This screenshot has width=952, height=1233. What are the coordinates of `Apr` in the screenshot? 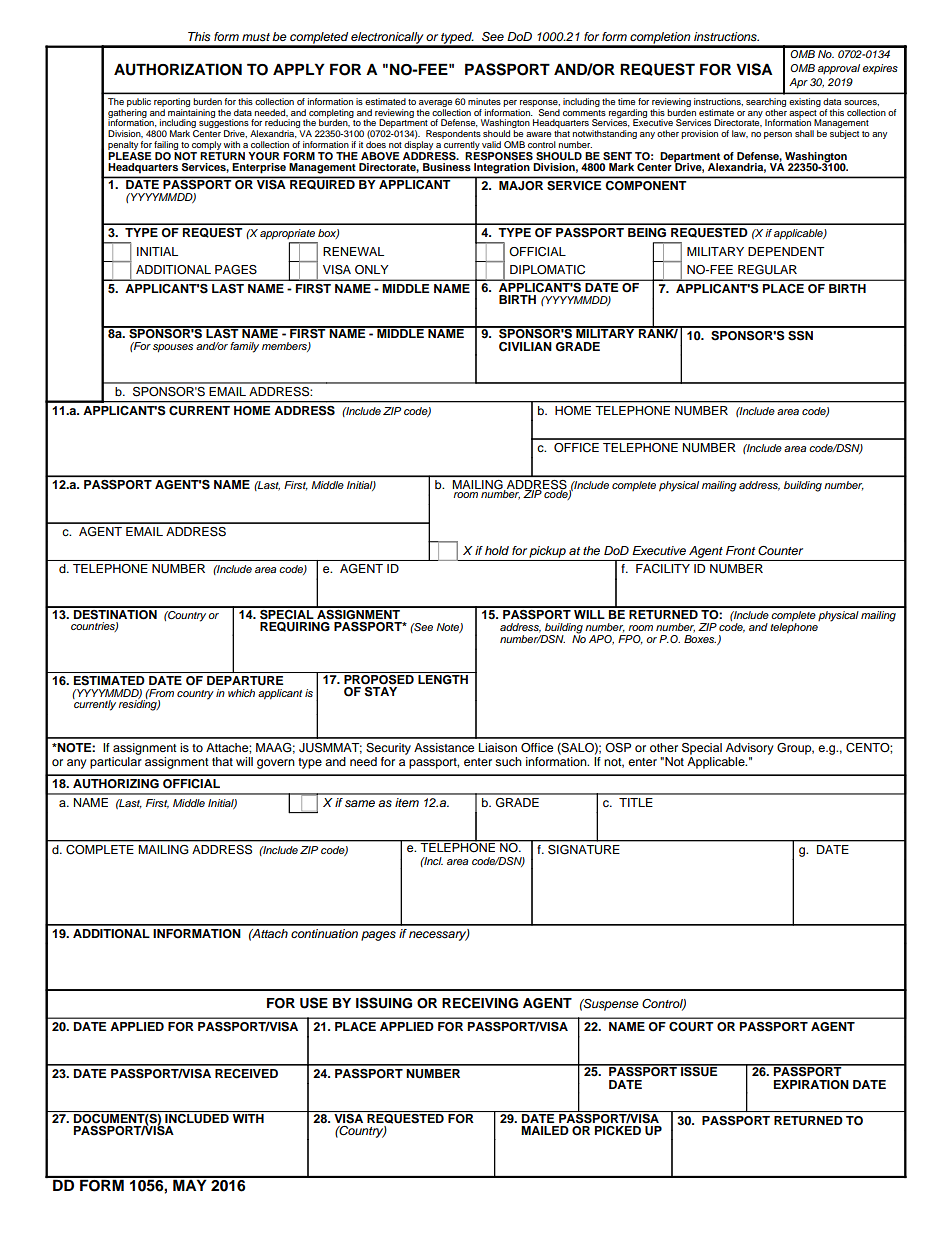 It's located at (798, 83).
